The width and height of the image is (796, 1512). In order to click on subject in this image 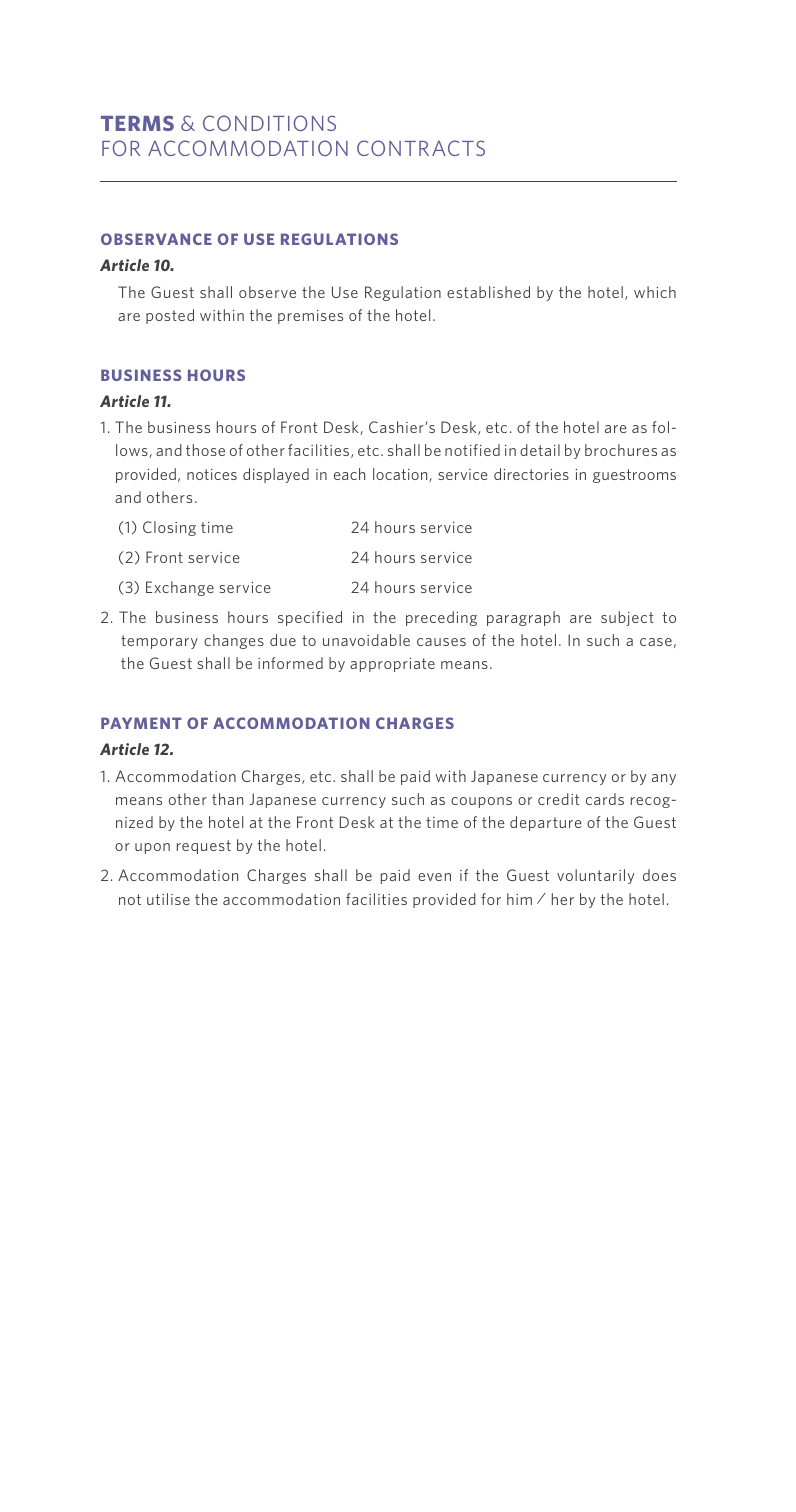, I will do `click(627, 618)`.
